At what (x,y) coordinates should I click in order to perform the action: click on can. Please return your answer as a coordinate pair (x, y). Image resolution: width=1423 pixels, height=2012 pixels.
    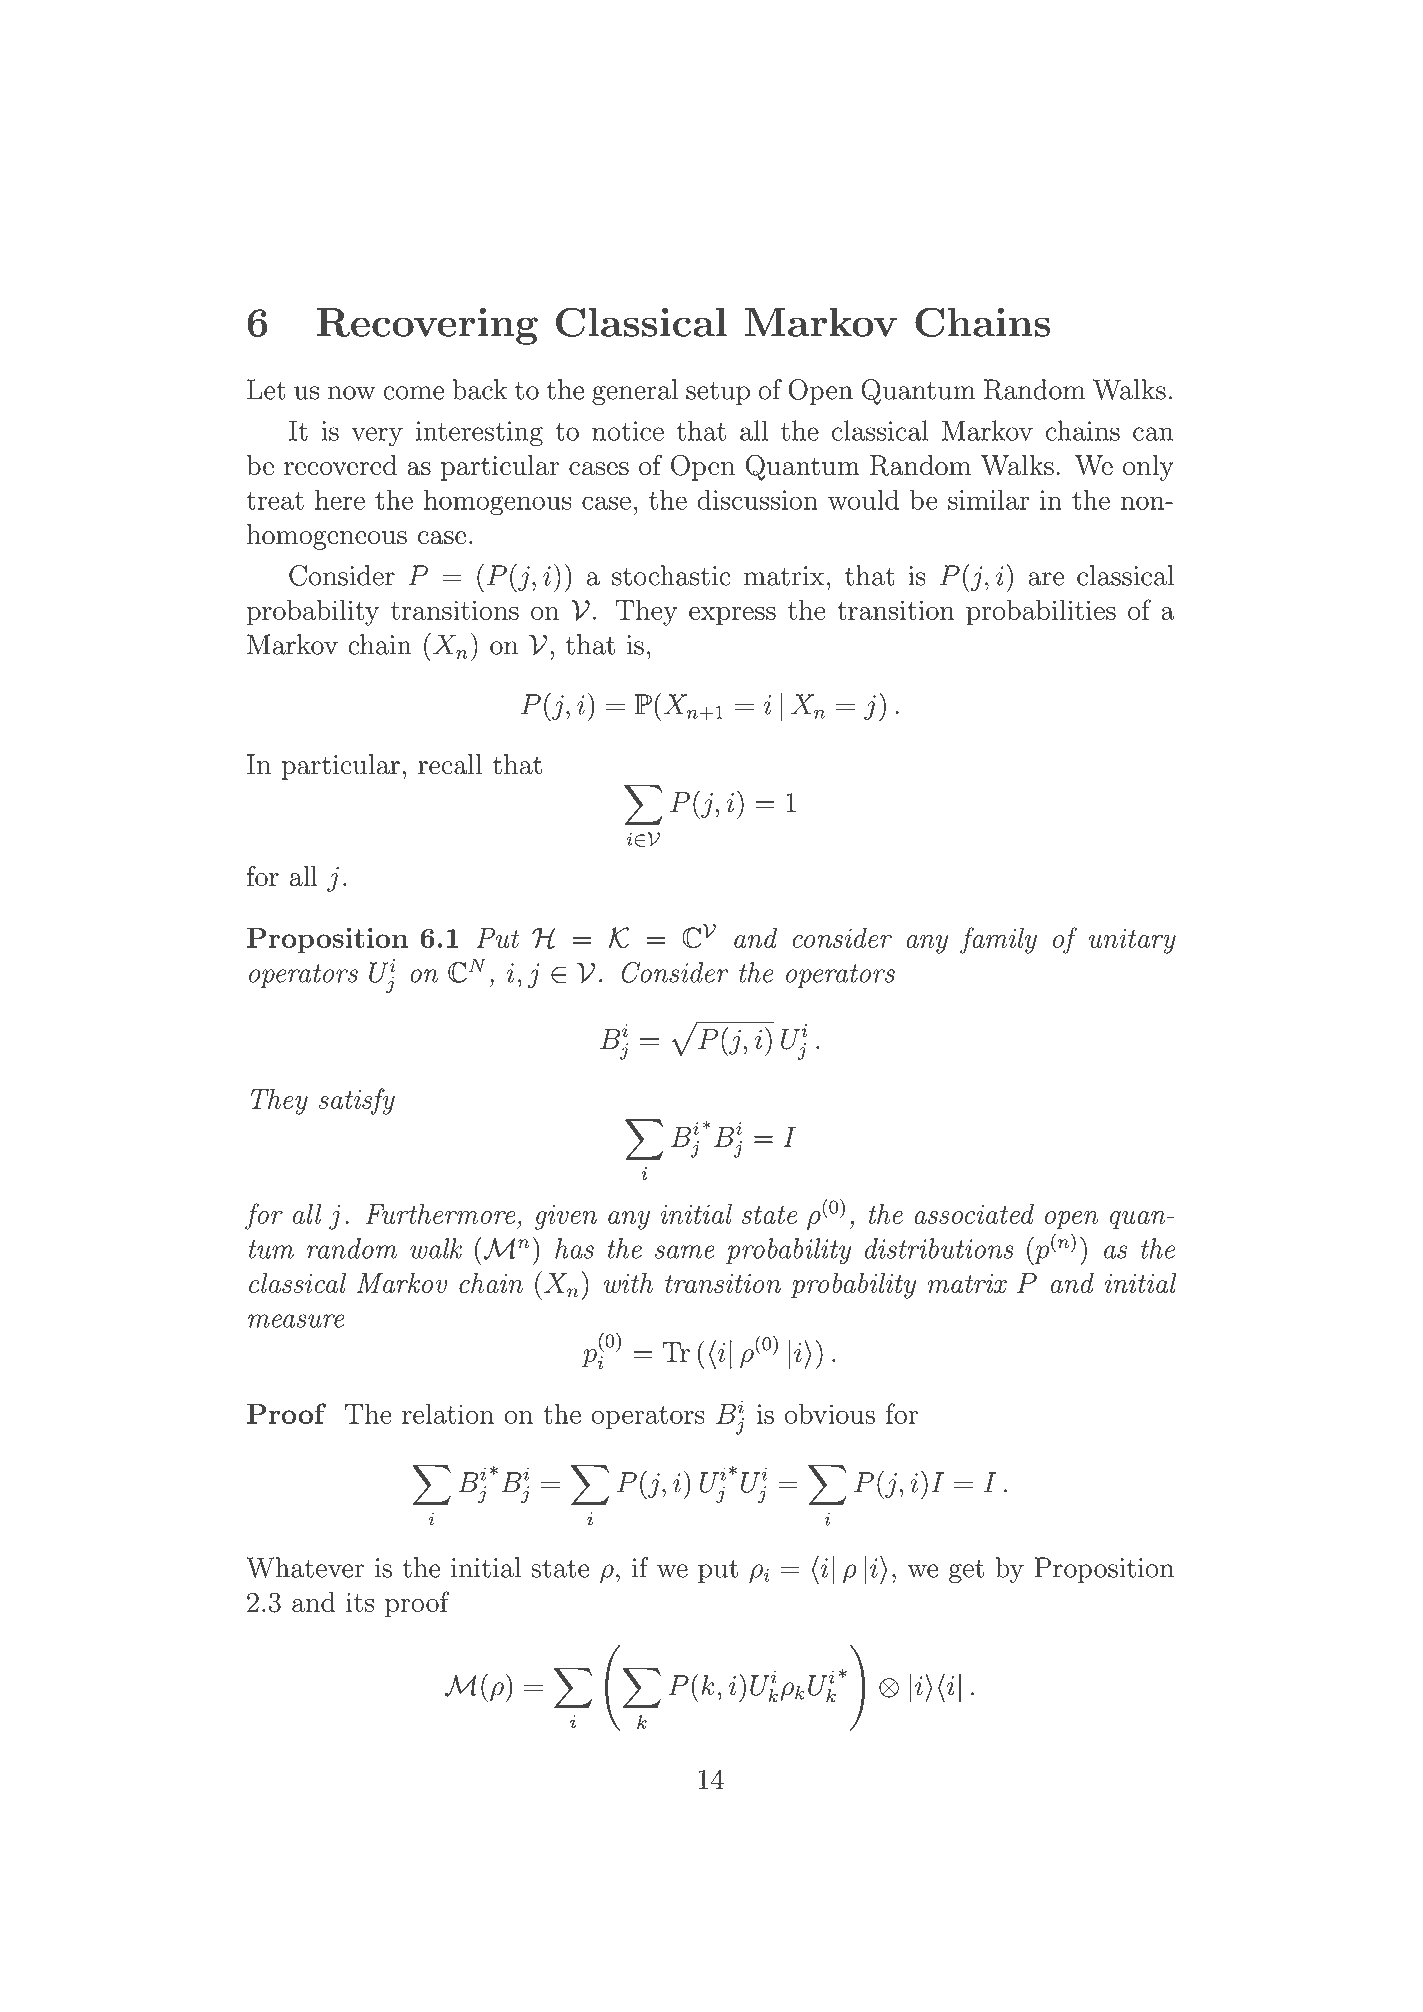
    Looking at the image, I should click on (1153, 434).
